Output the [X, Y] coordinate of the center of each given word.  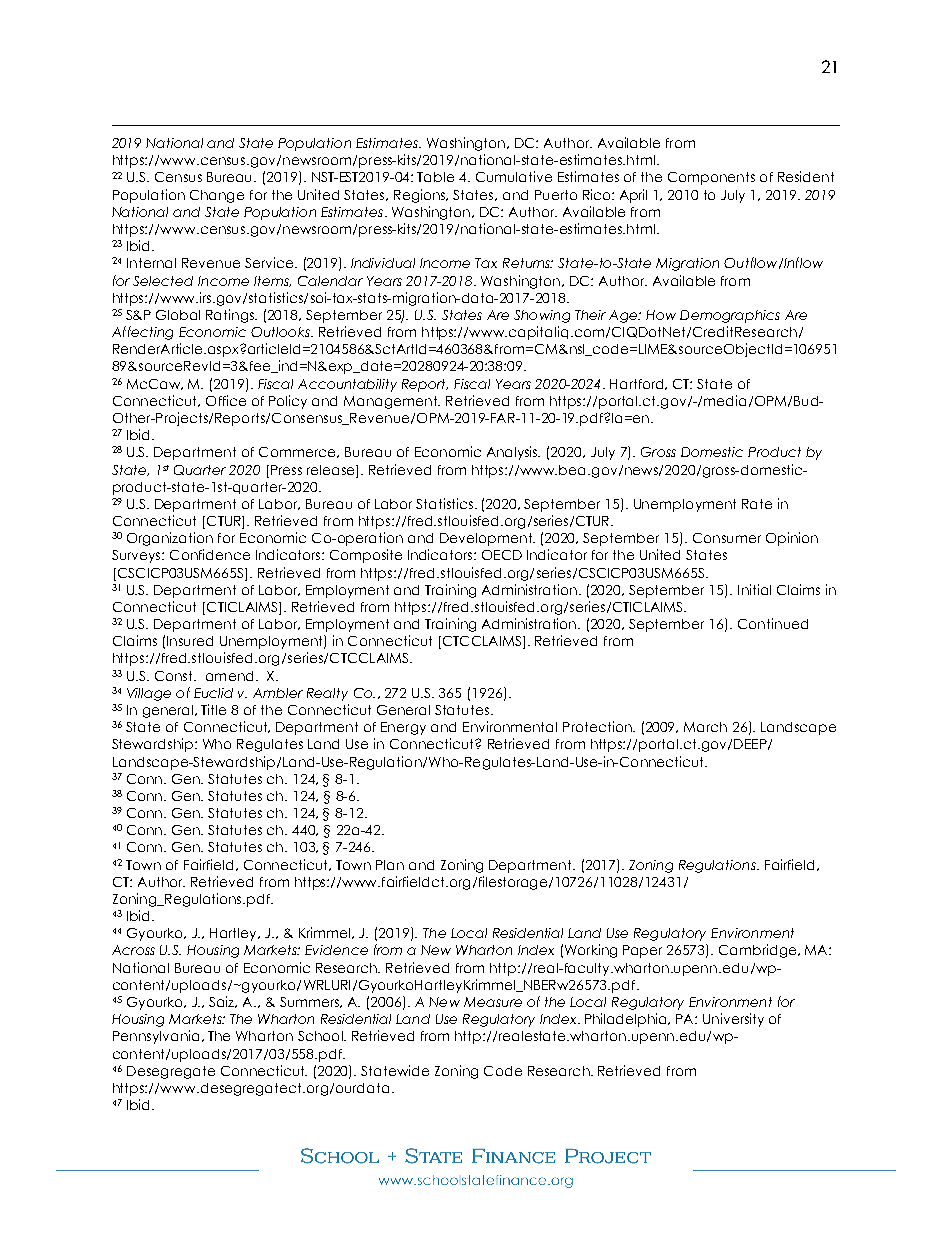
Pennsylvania [156, 1037]
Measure [493, 1002]
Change [217, 196]
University [733, 1020]
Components [711, 178]
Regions [421, 196]
